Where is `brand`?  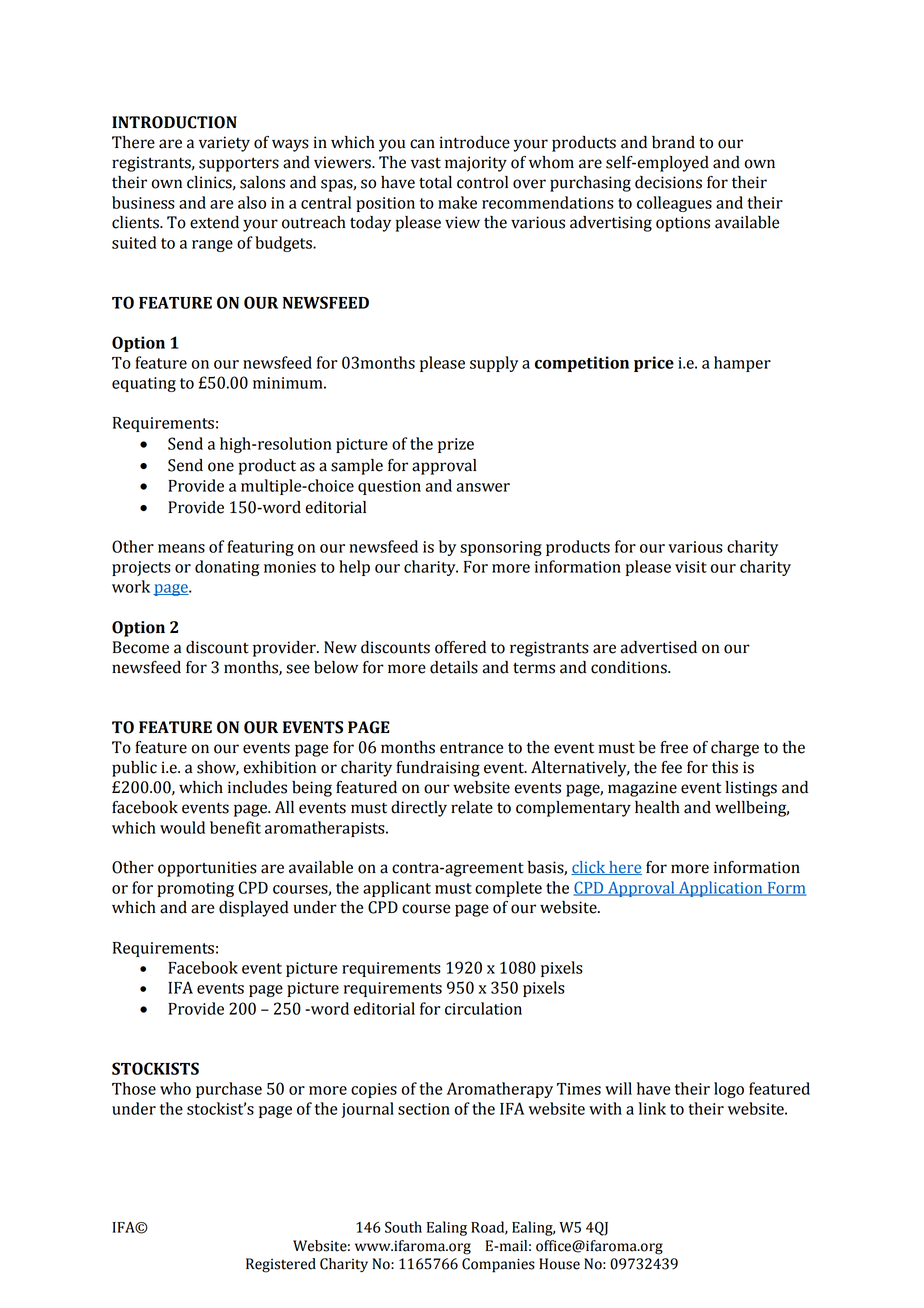 brand is located at coordinates (673, 142).
